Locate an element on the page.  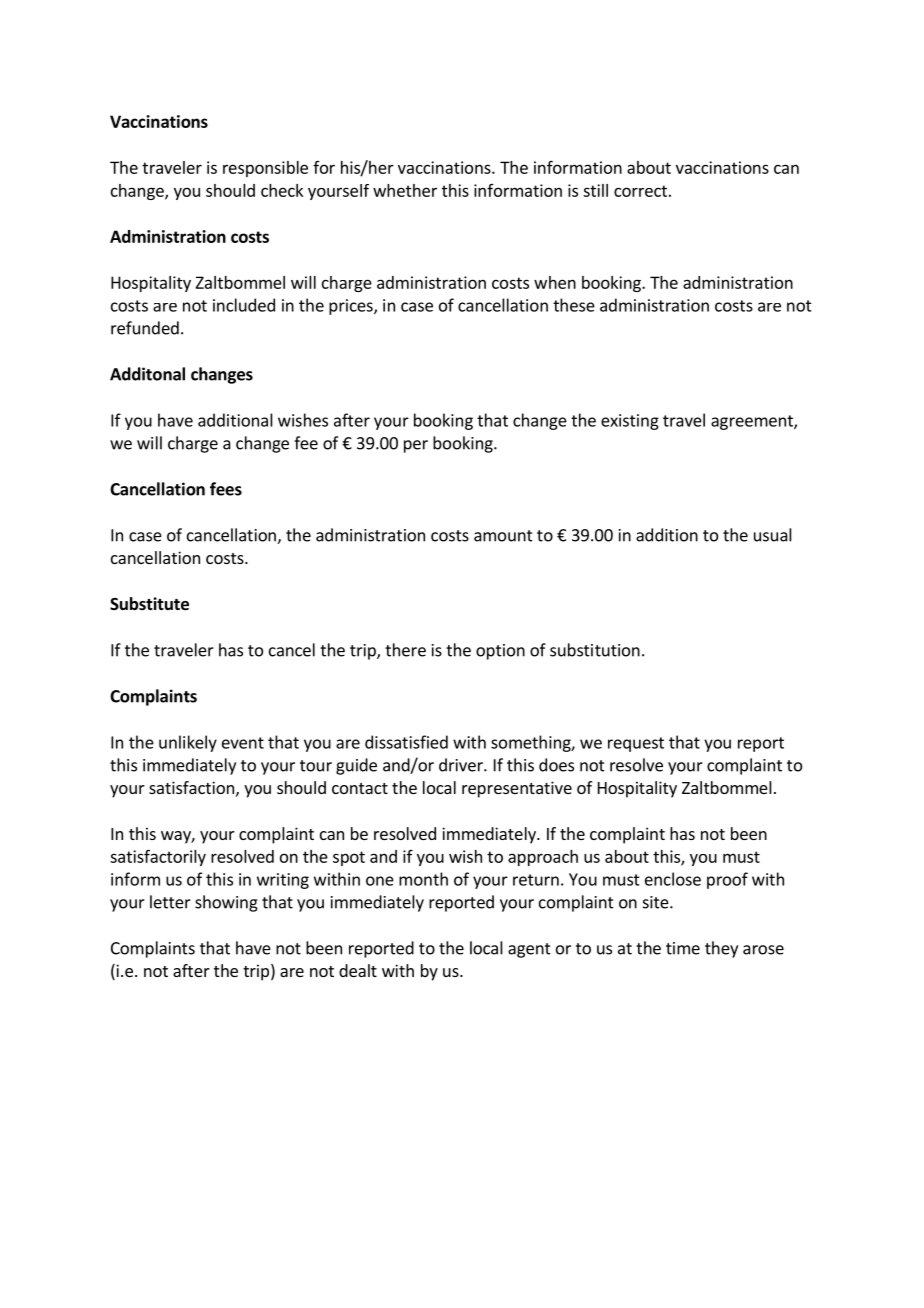
request is located at coordinates (636, 744).
